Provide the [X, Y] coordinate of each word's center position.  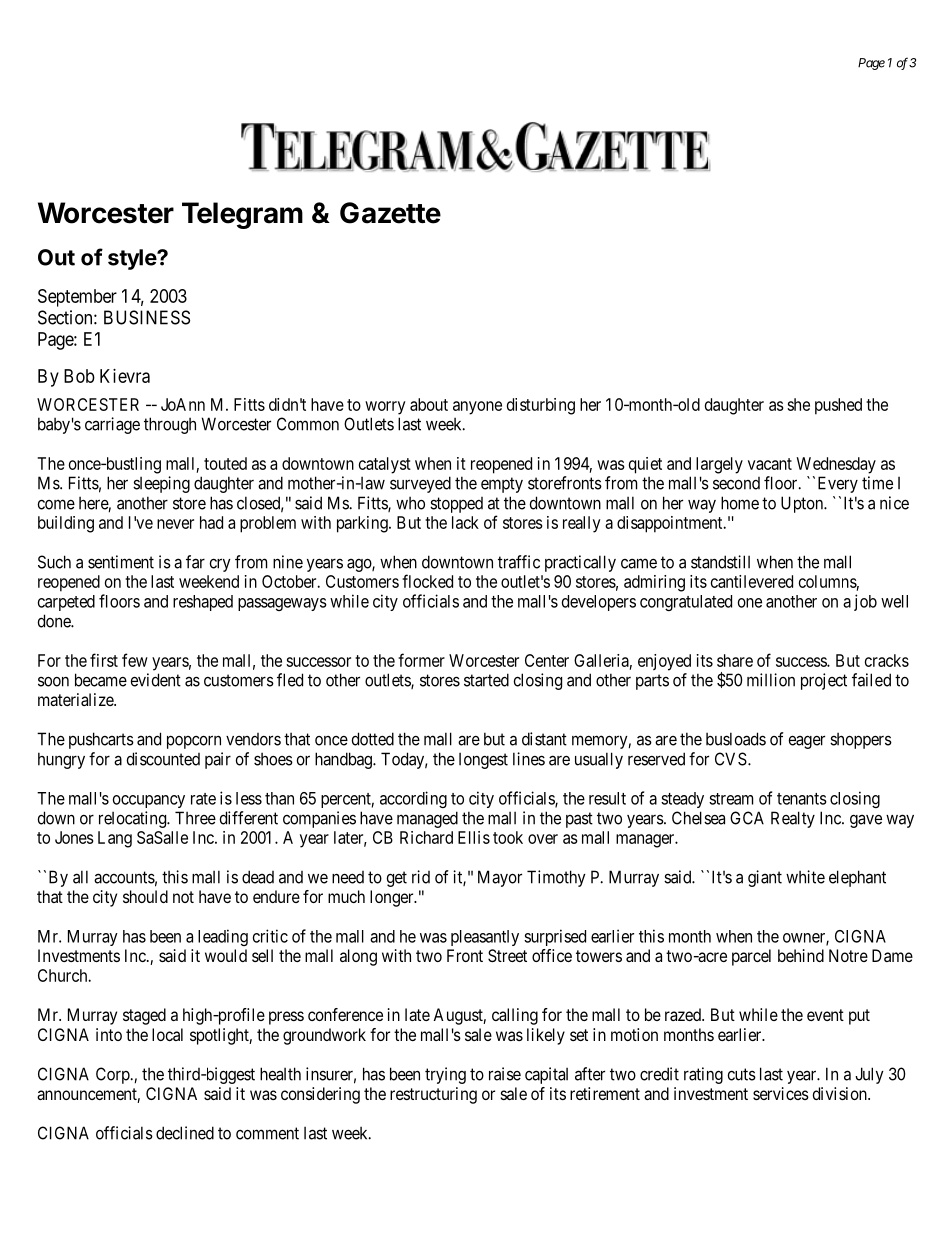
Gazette [390, 213]
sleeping [161, 484]
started [486, 680]
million [771, 680]
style [133, 259]
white [805, 877]
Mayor [500, 878]
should [145, 896]
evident [156, 680]
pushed [838, 406]
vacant [770, 464]
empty [502, 485]
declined [185, 1133]
